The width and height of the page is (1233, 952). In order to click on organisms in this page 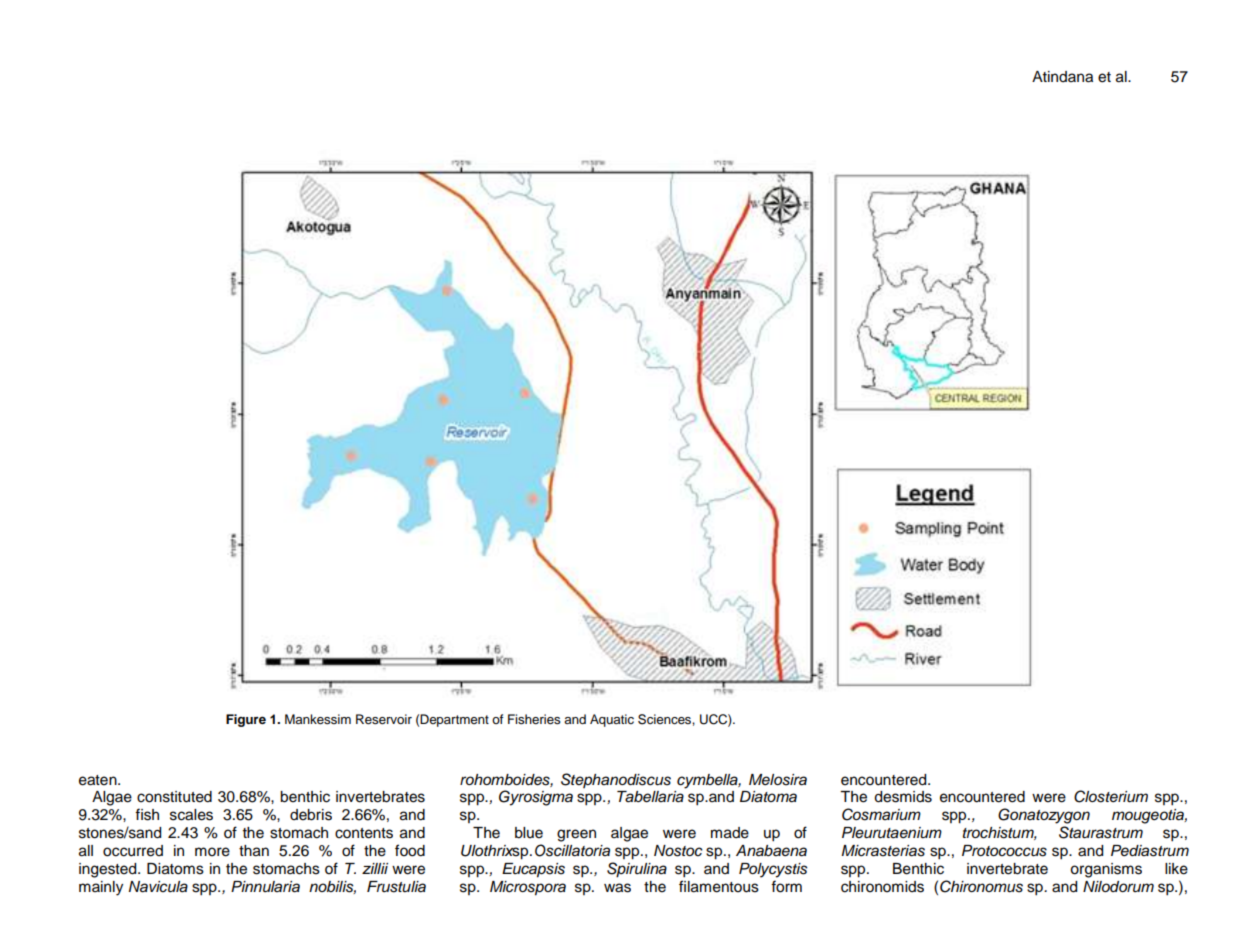, I will do `click(1106, 870)`.
